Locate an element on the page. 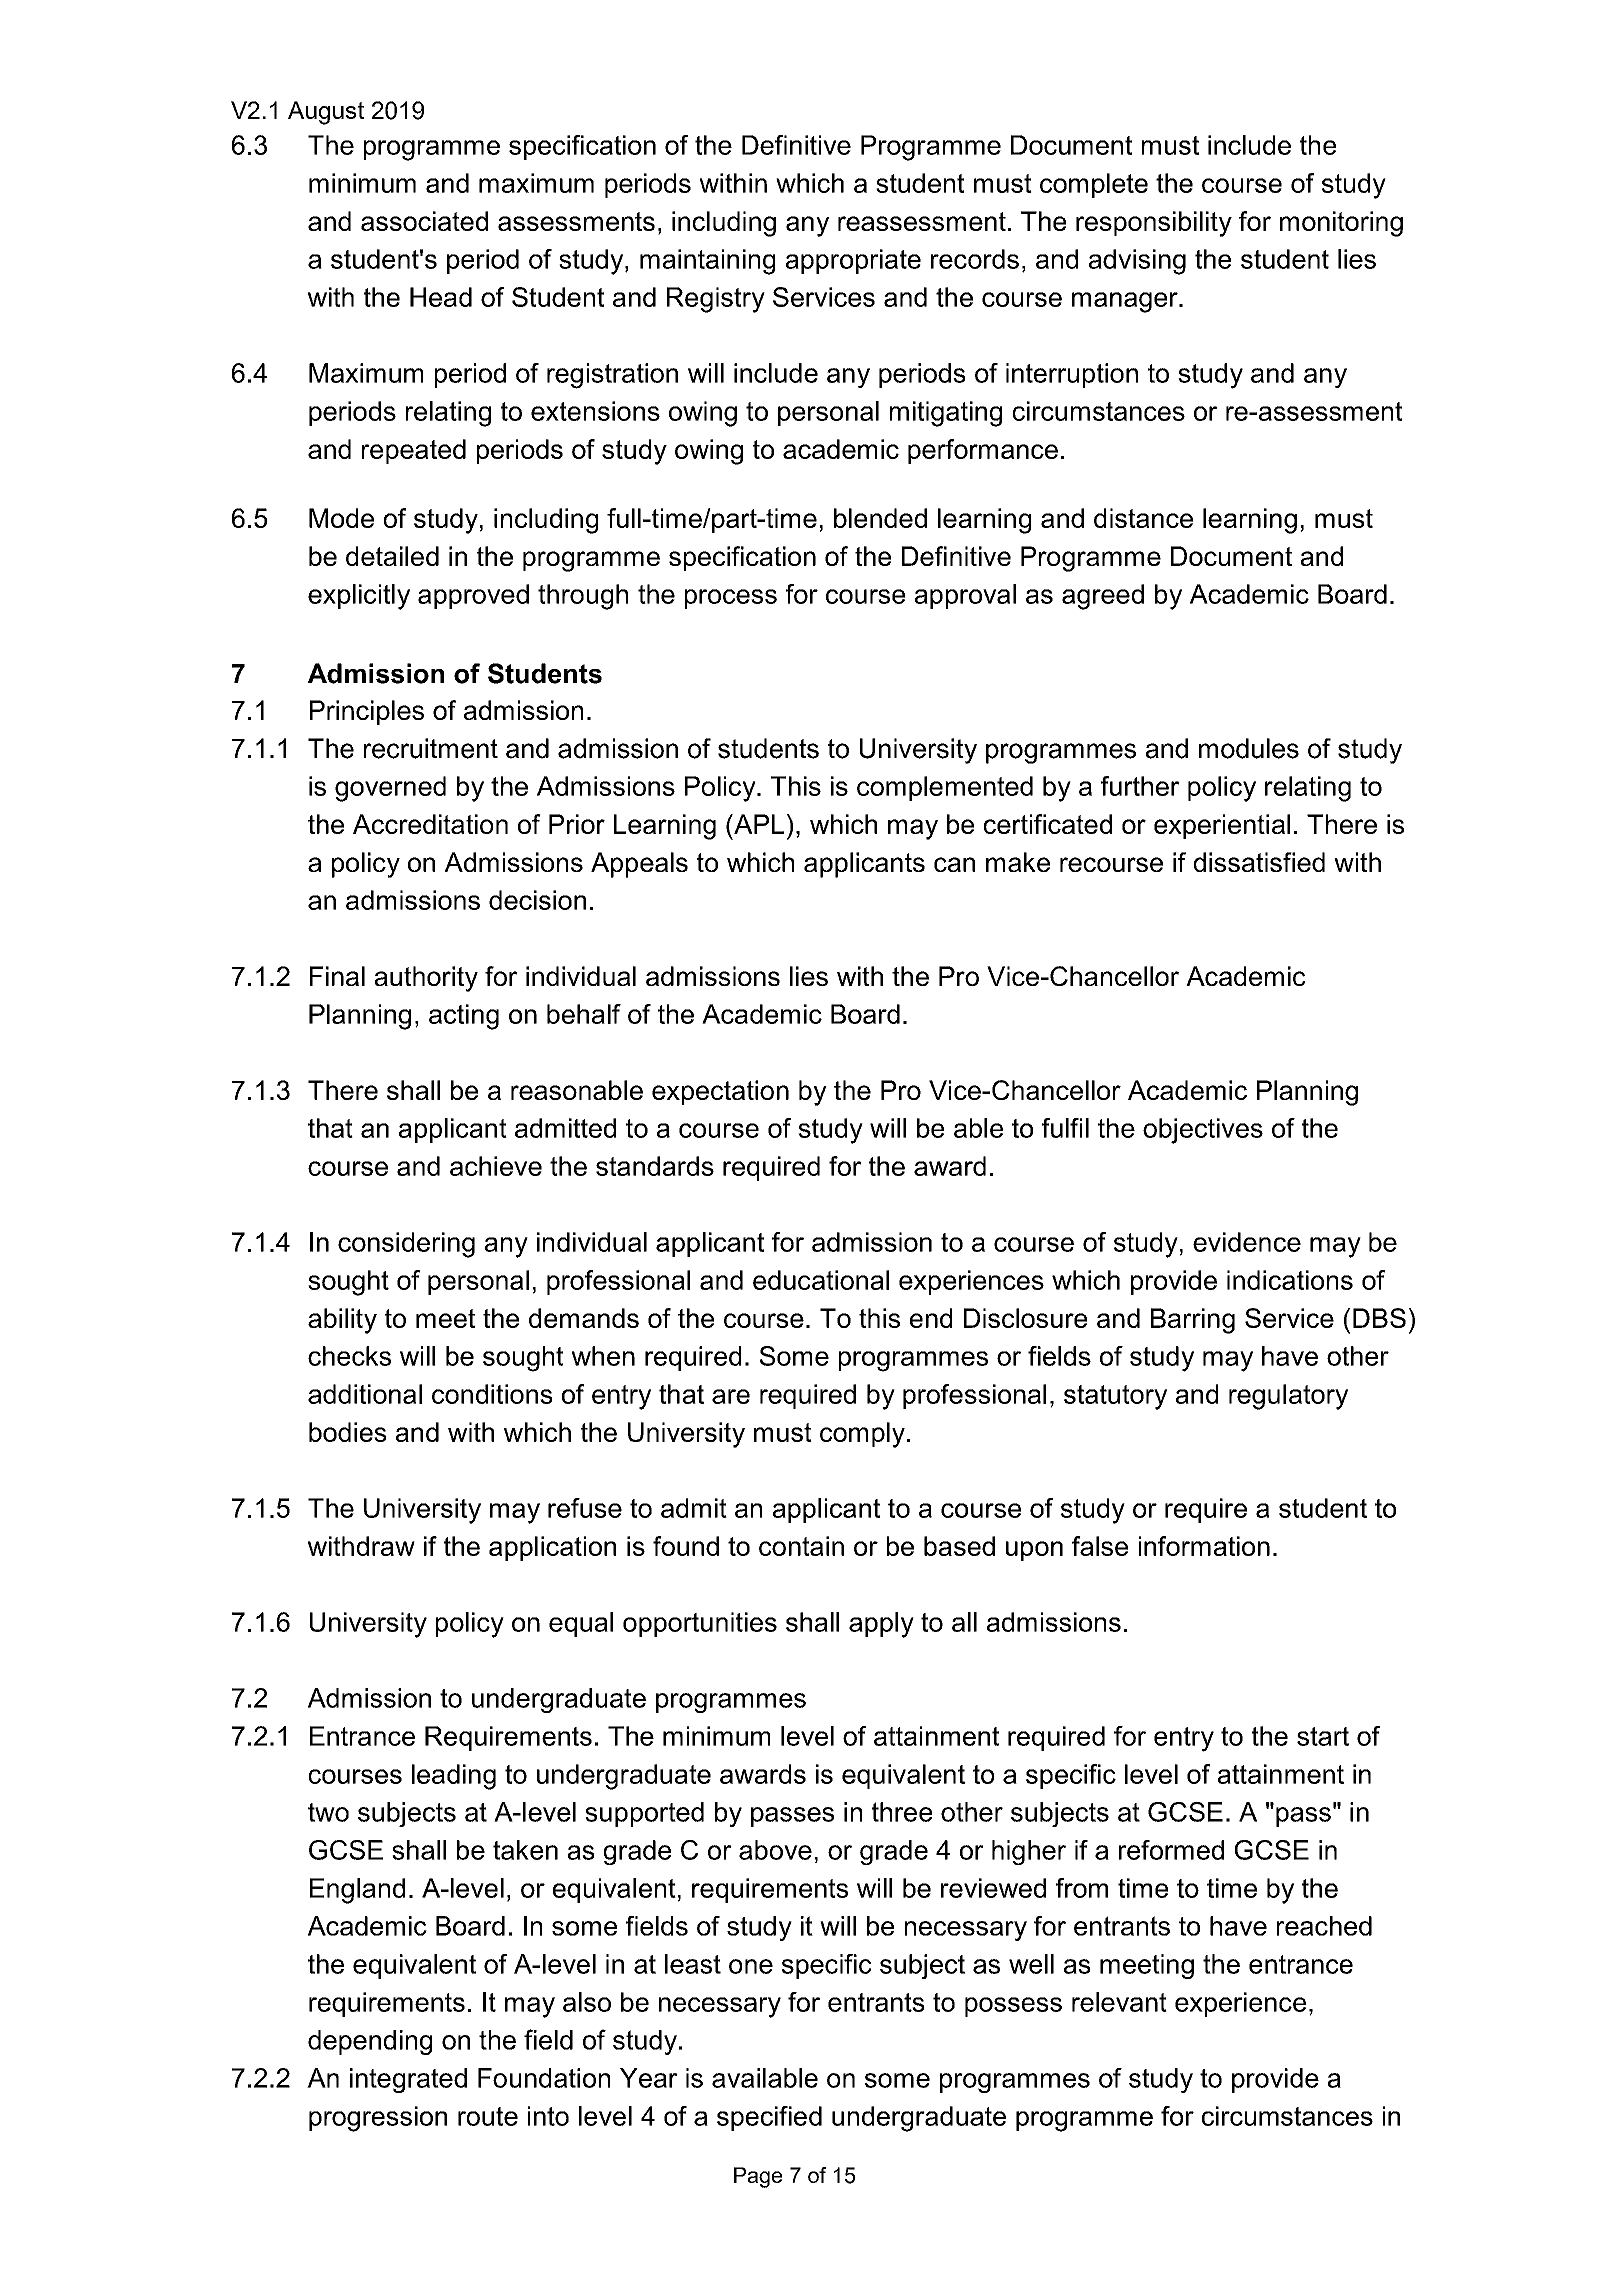 This page has width=1615, height=2284. appropriate is located at coordinates (853, 261).
